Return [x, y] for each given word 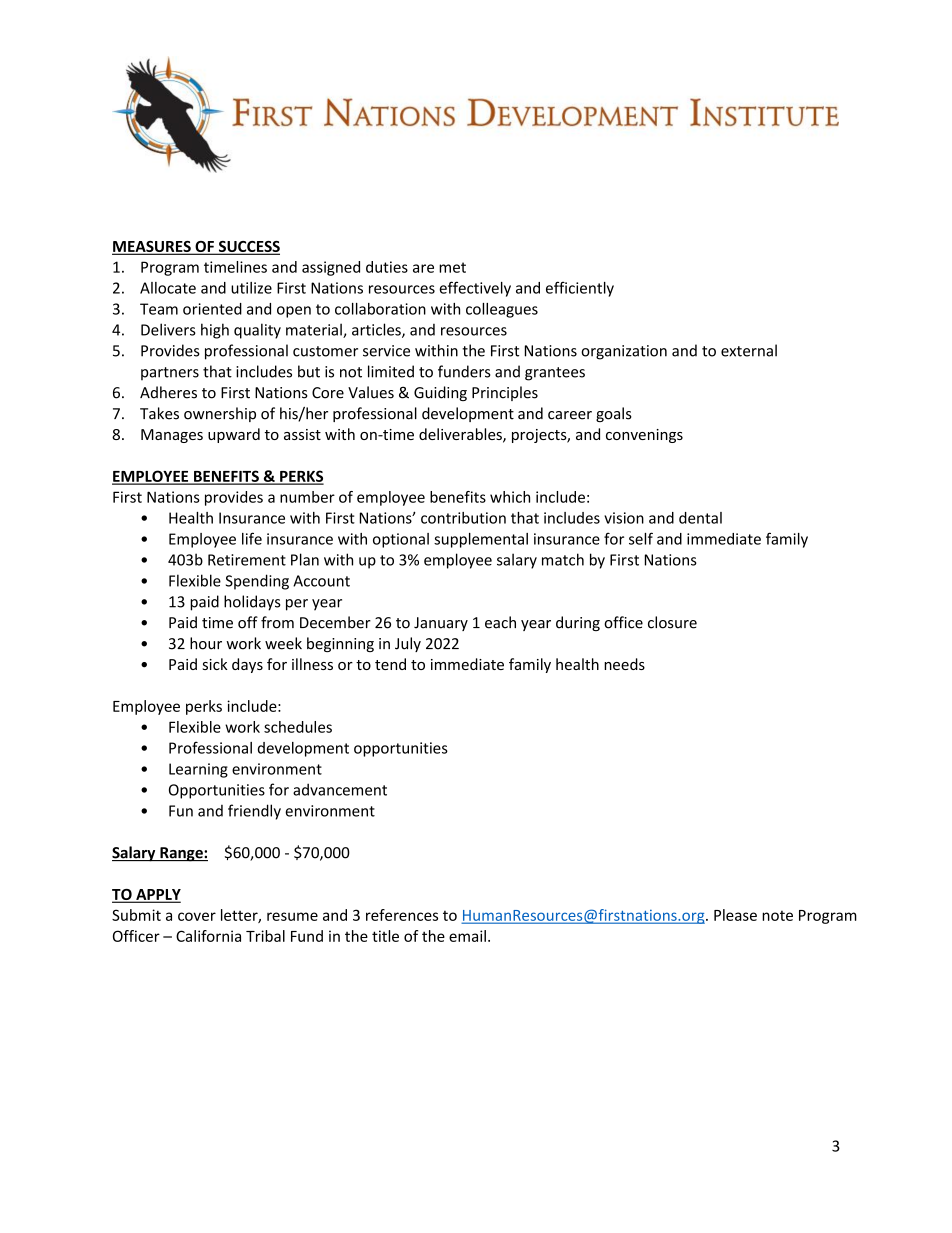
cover [197, 916]
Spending [257, 582]
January [441, 624]
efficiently [580, 289]
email [467, 936]
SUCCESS [248, 248]
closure [672, 622]
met [452, 267]
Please [735, 915]
